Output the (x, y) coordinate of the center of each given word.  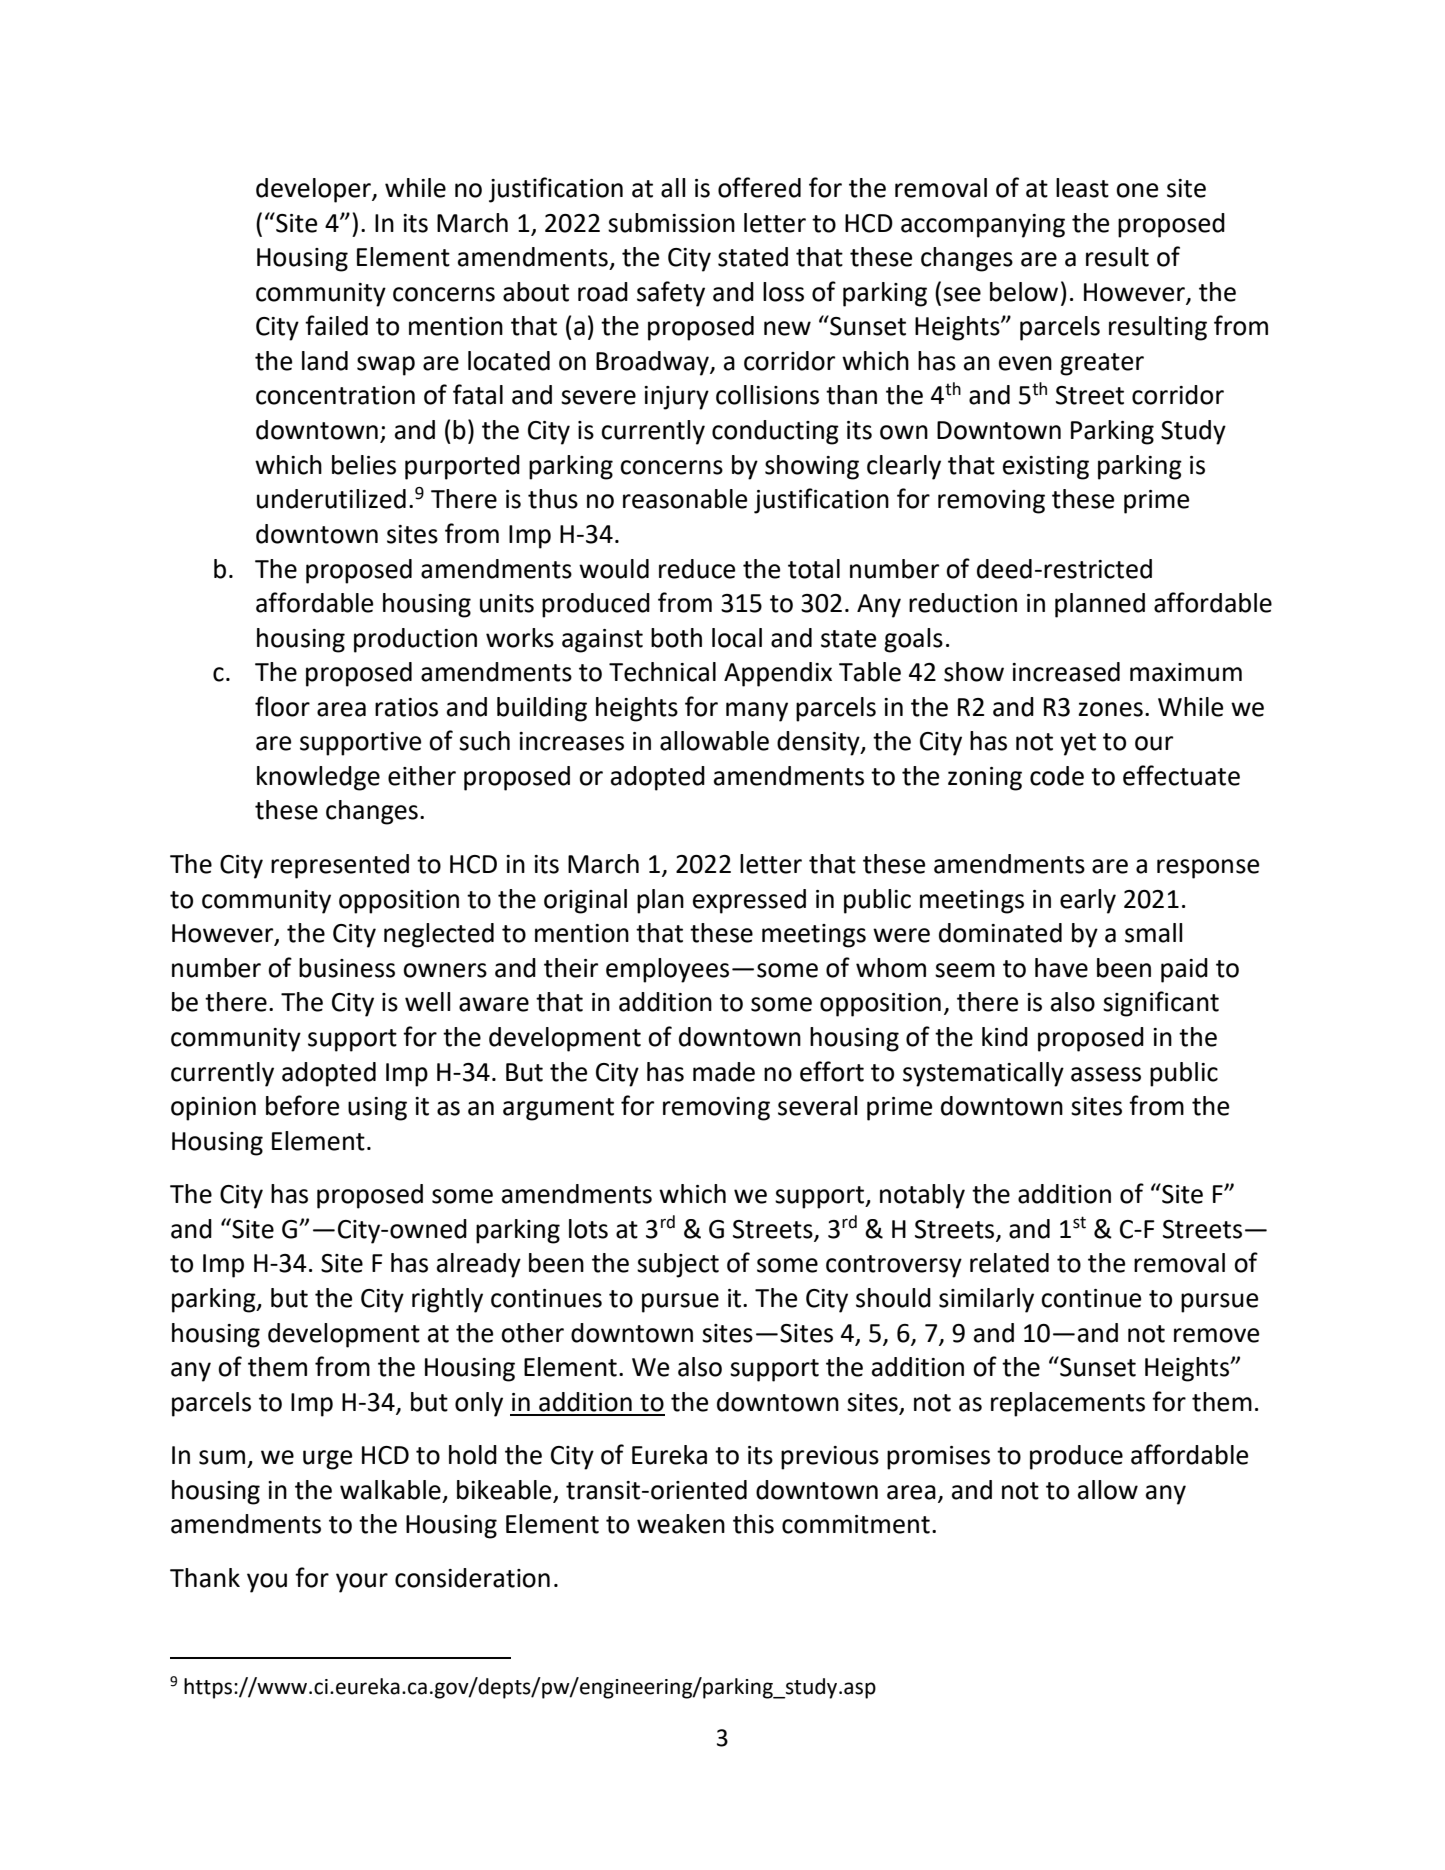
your (362, 1583)
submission (671, 223)
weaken (681, 1524)
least (1082, 188)
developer (314, 190)
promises (938, 1458)
